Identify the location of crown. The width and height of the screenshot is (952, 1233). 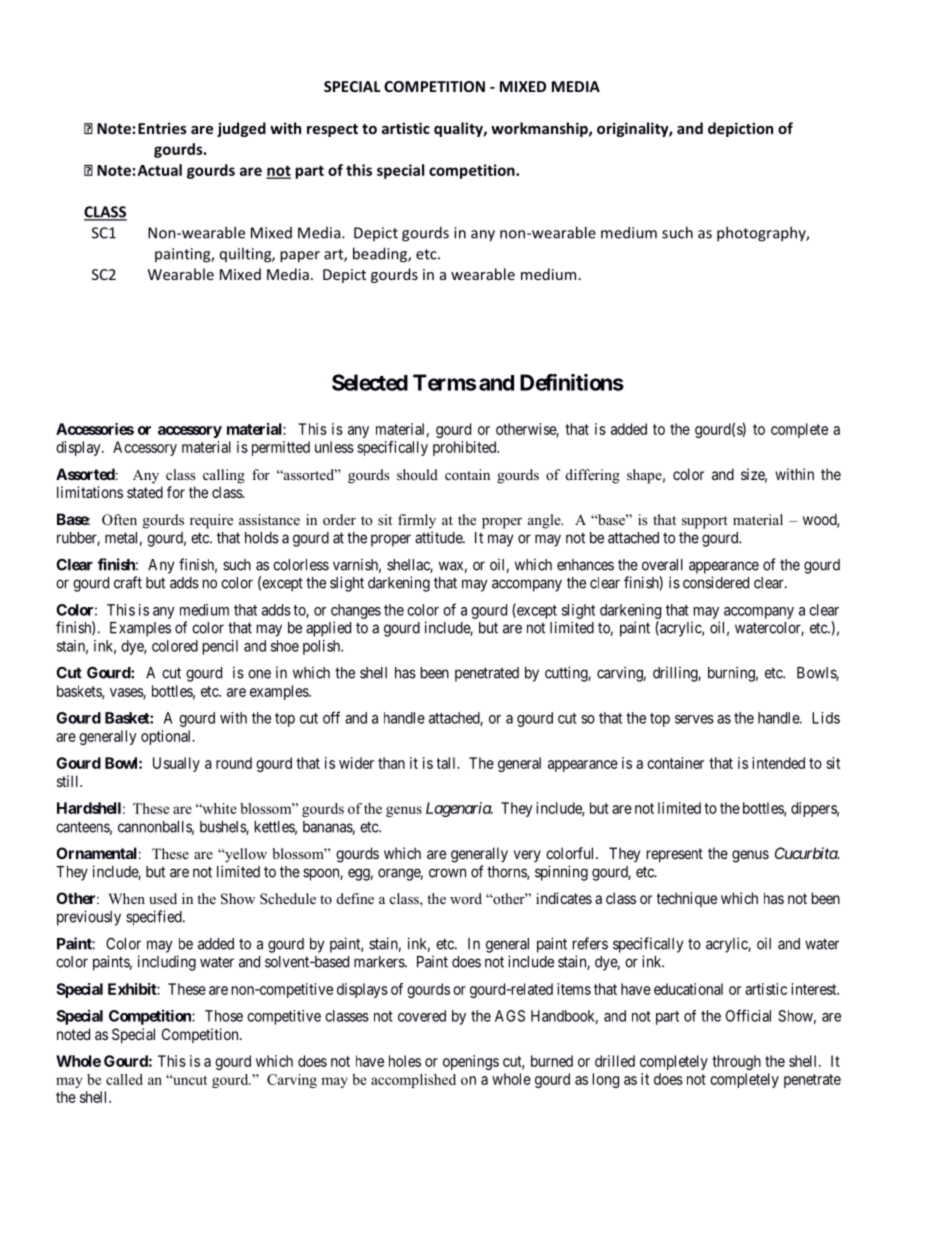
(447, 873).
